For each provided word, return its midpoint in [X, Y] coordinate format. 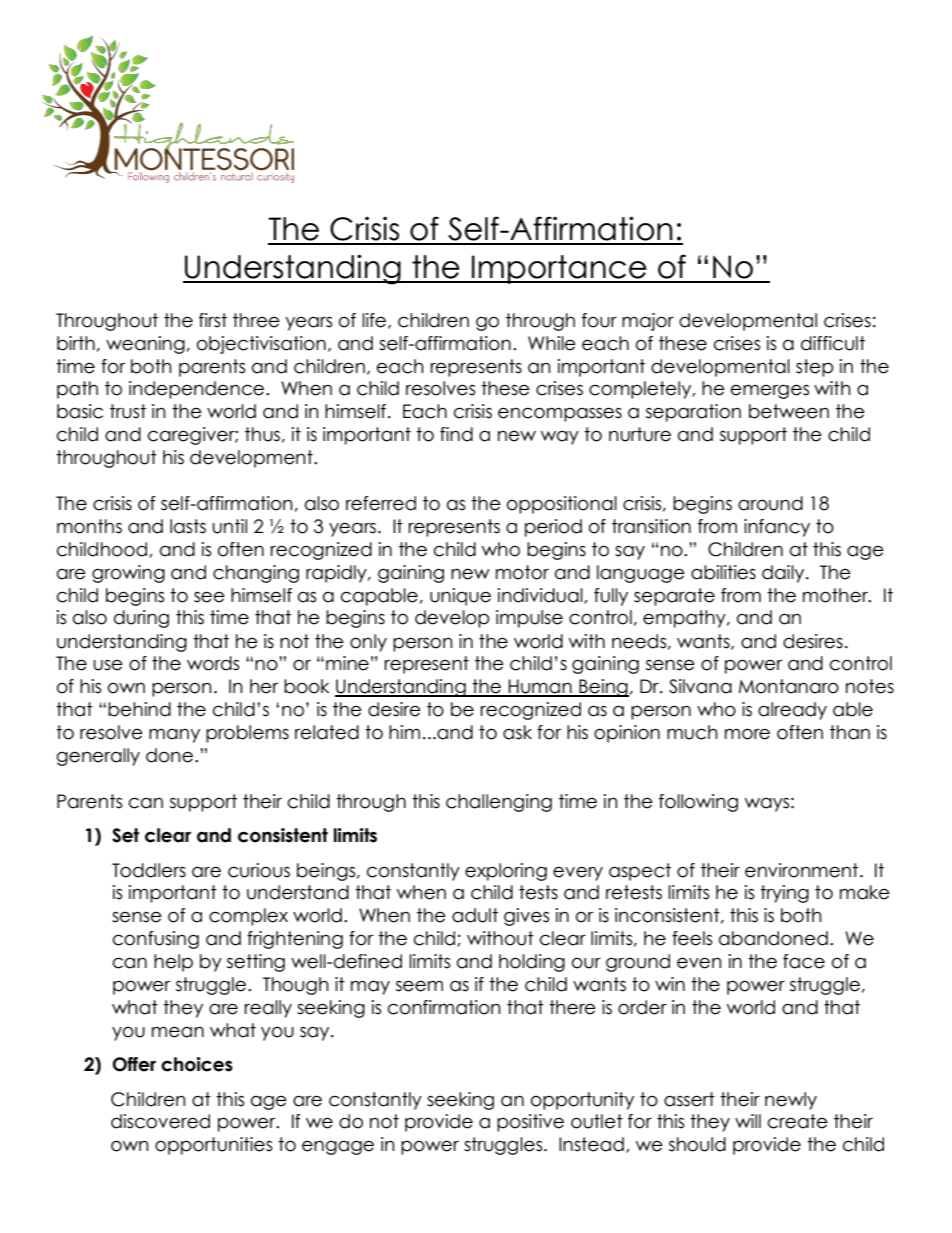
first [213, 320]
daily [784, 574]
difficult [833, 343]
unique [460, 597]
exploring [506, 872]
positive [530, 1123]
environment [803, 870]
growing [128, 574]
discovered [160, 1121]
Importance [559, 269]
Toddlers [149, 870]
